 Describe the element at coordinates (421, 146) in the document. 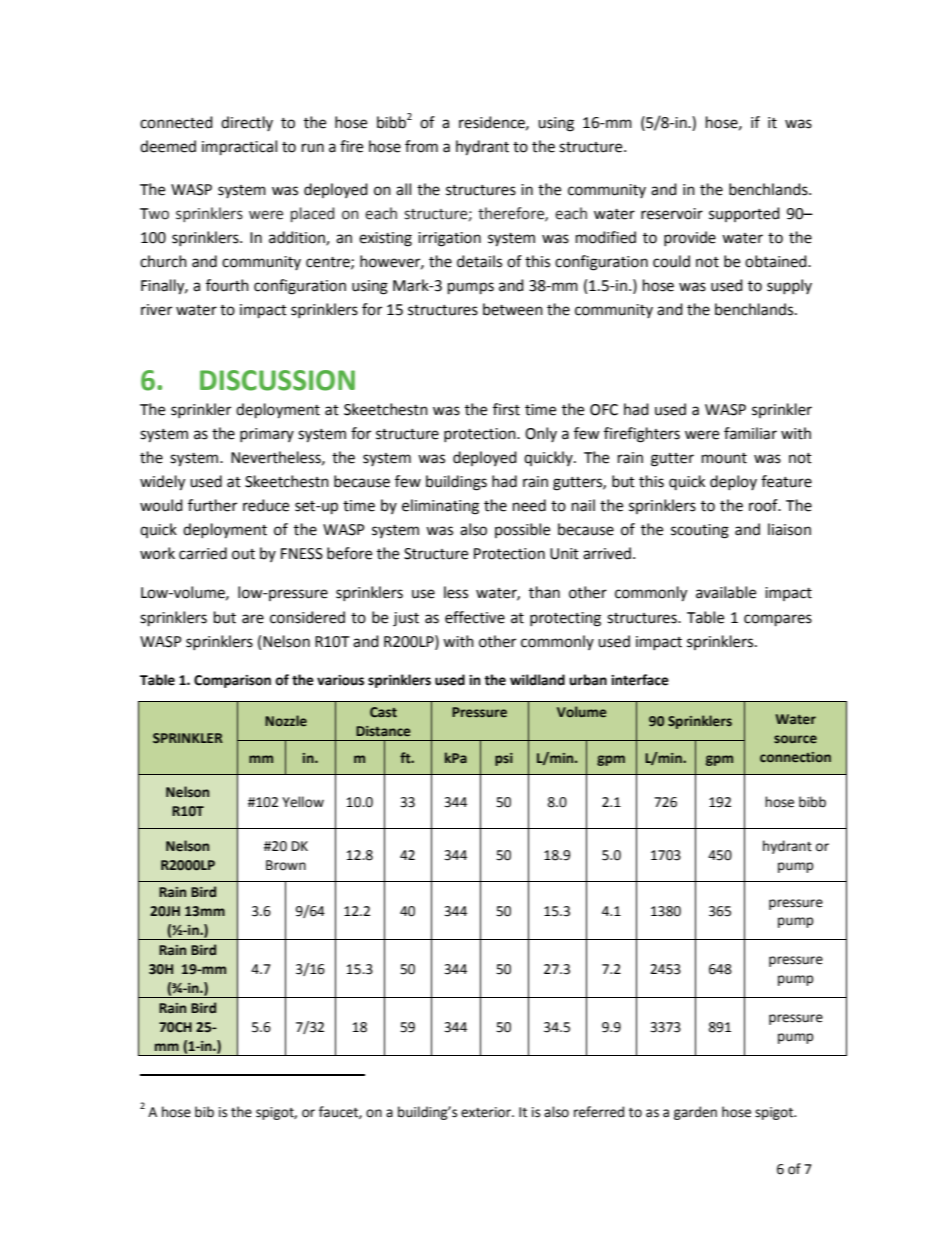

I see `from` at that location.
